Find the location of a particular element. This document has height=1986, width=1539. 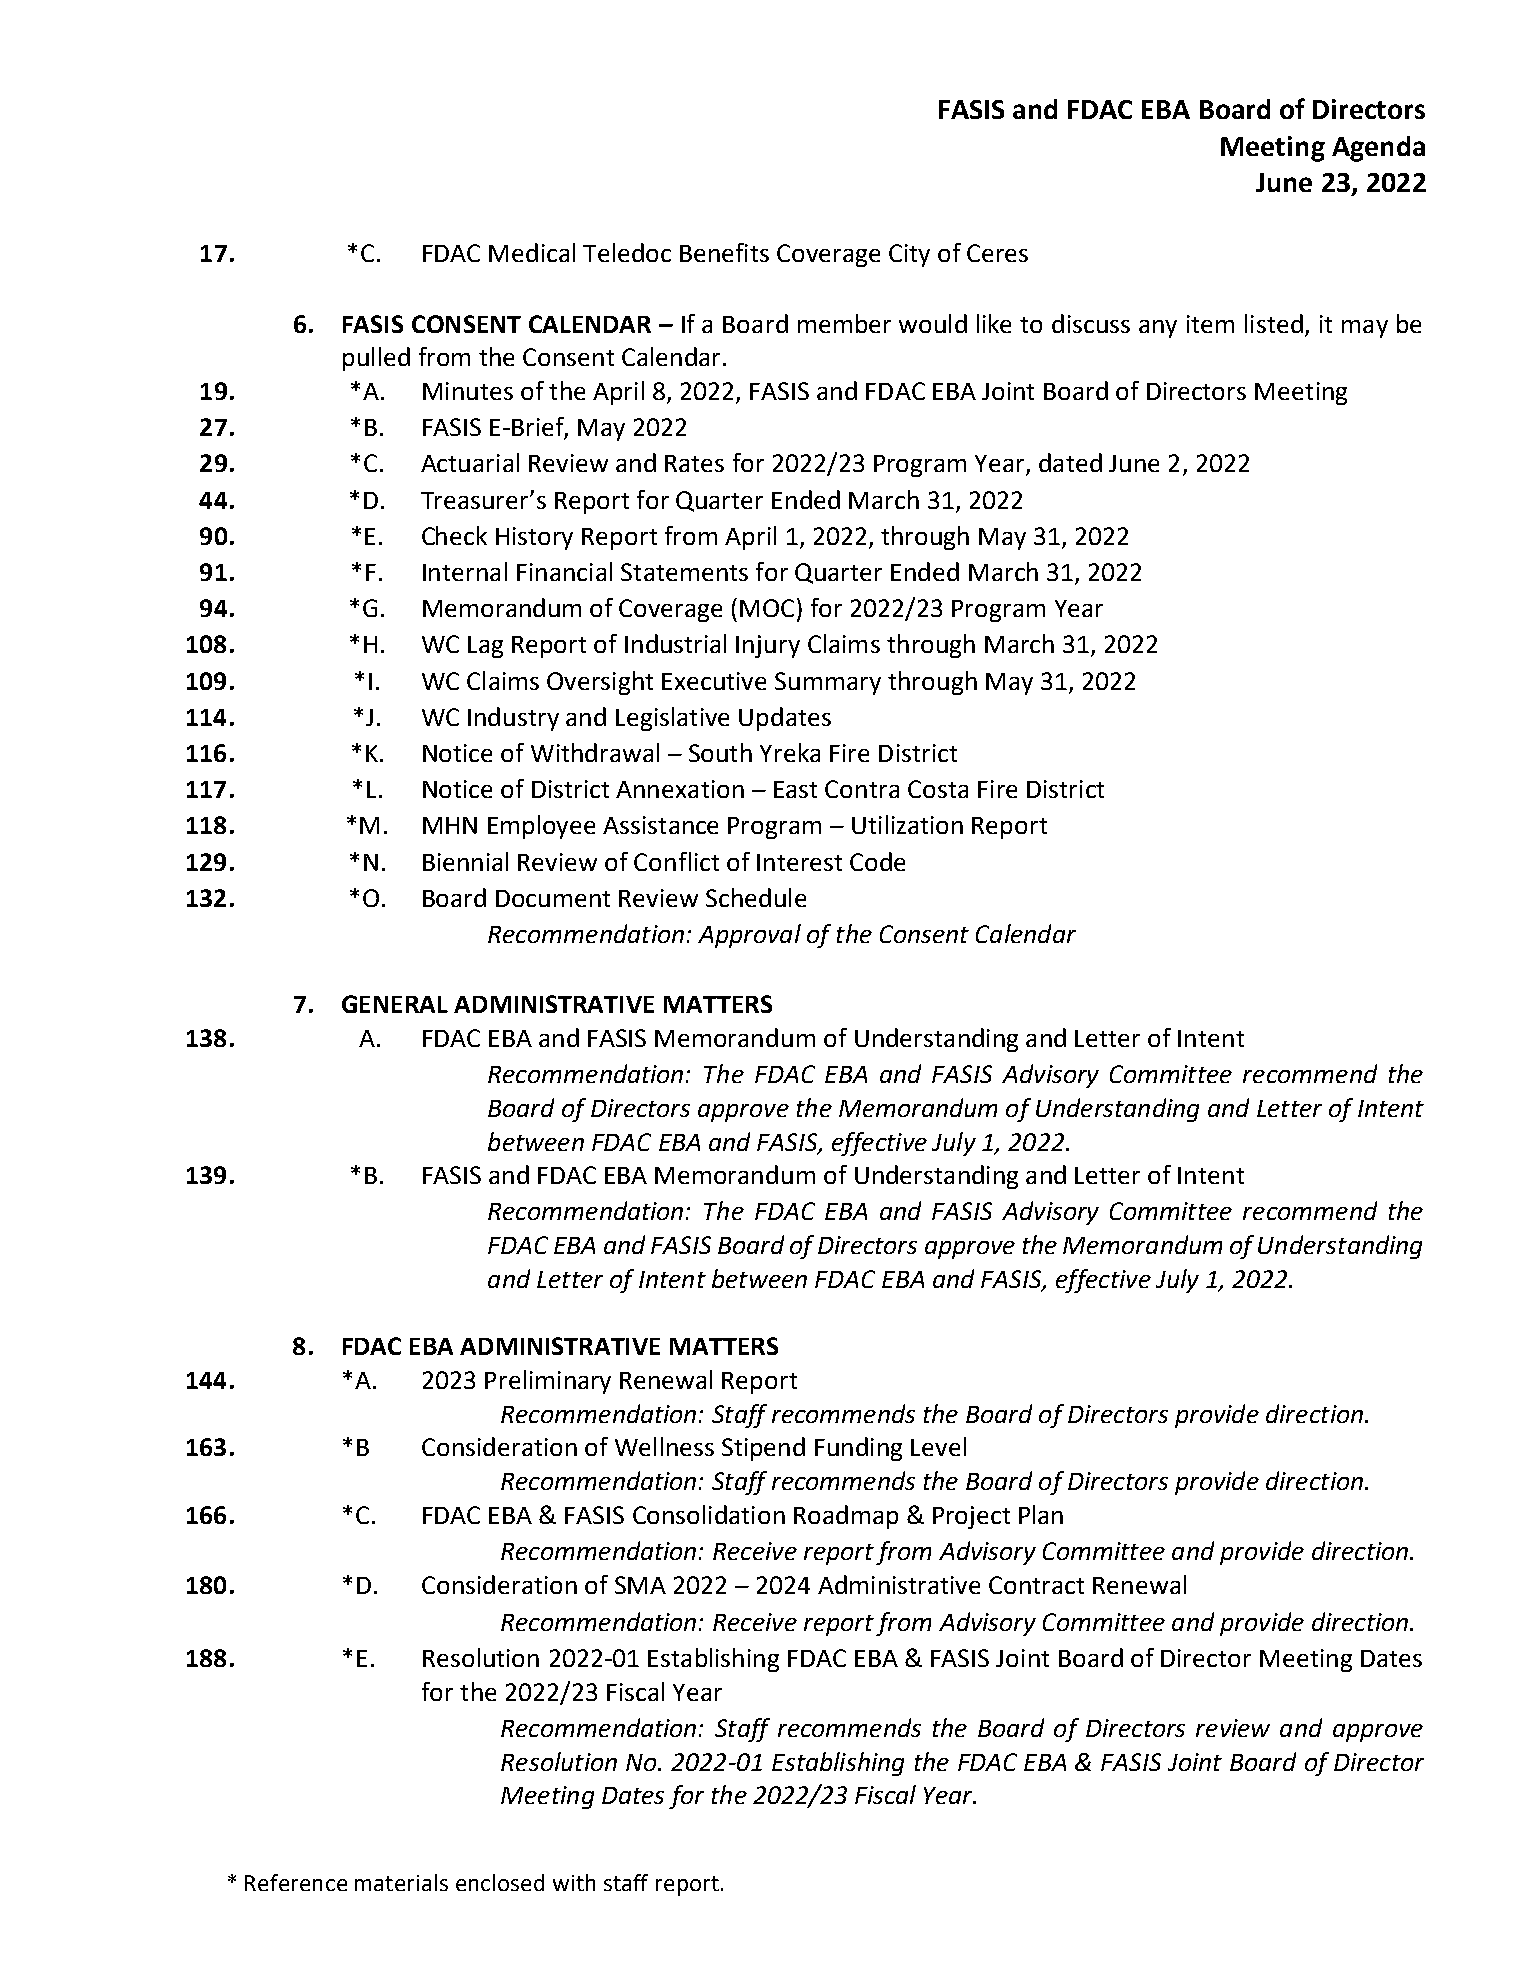

Medical is located at coordinates (532, 252).
